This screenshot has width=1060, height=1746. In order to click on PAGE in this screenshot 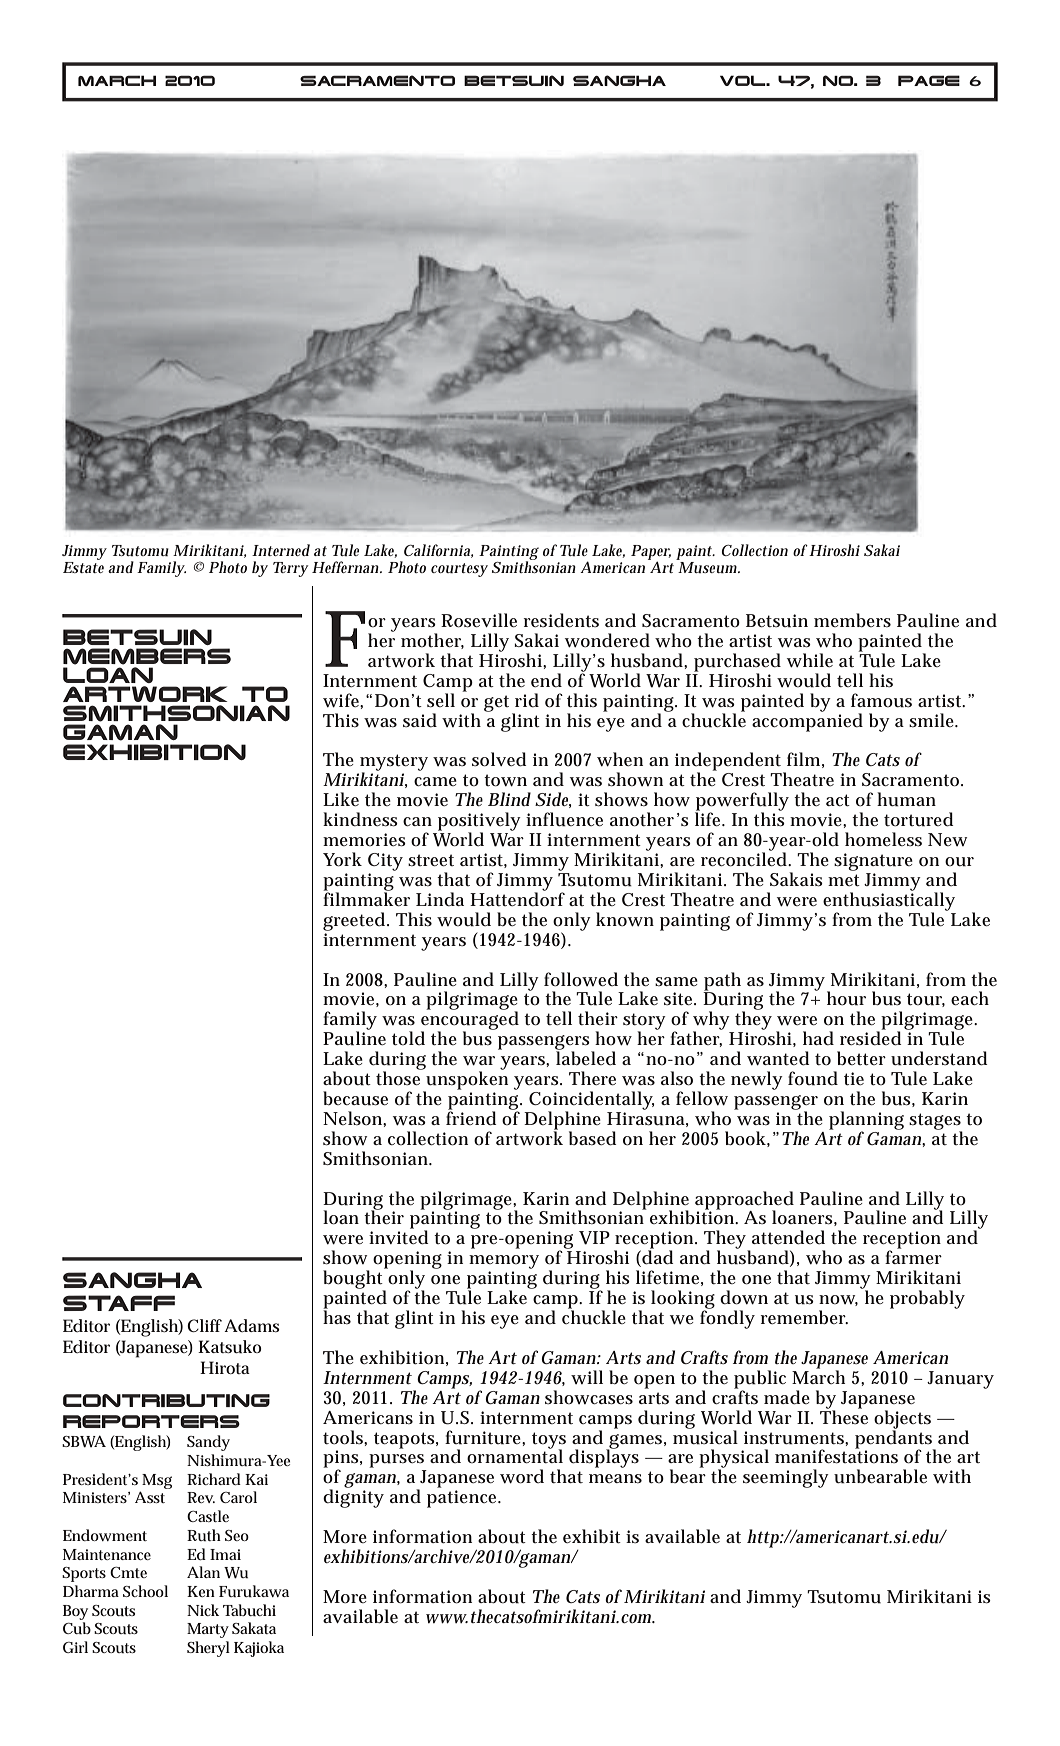, I will do `click(929, 80)`.
